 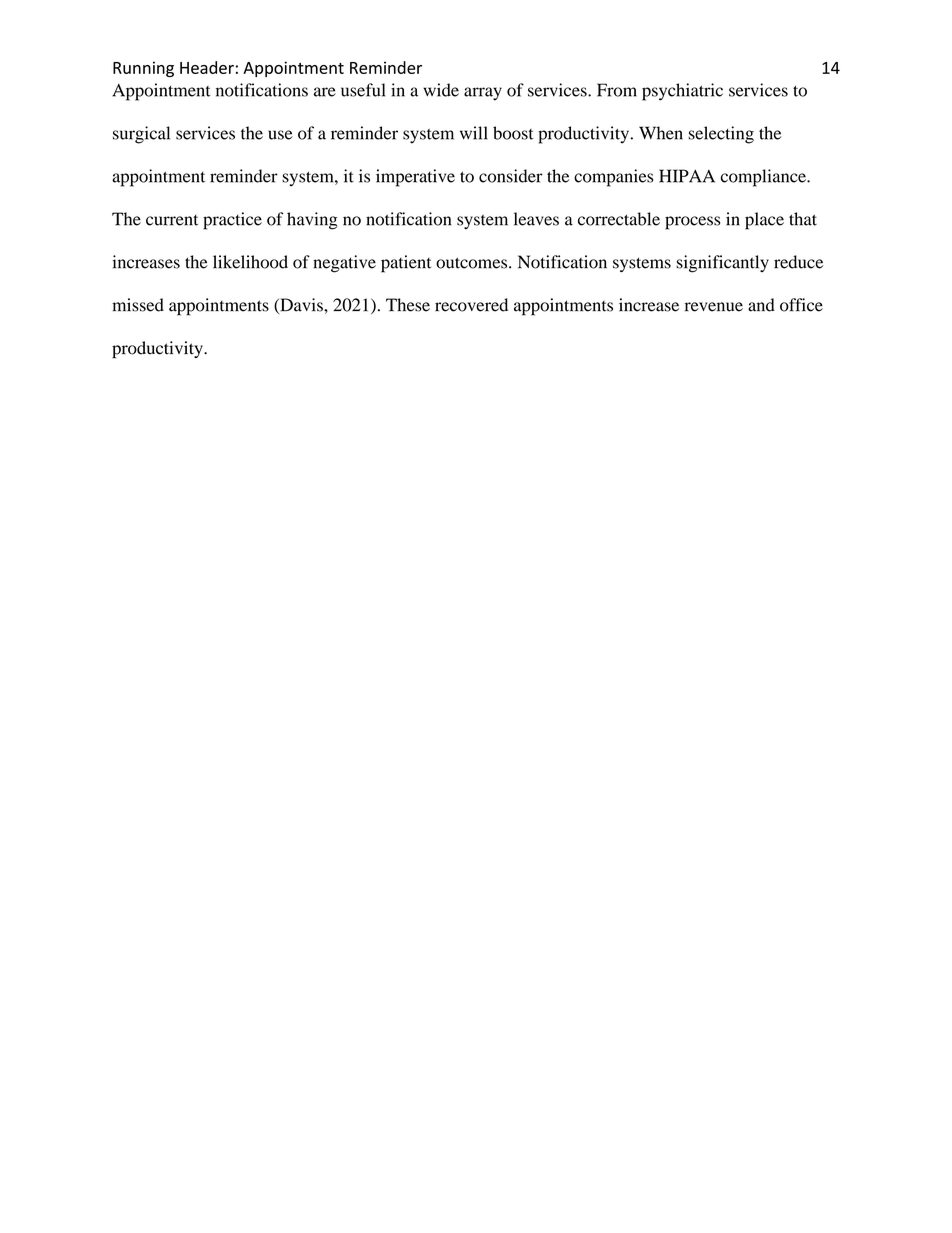 What do you see at coordinates (474, 133) in the screenshot?
I see `will` at bounding box center [474, 133].
